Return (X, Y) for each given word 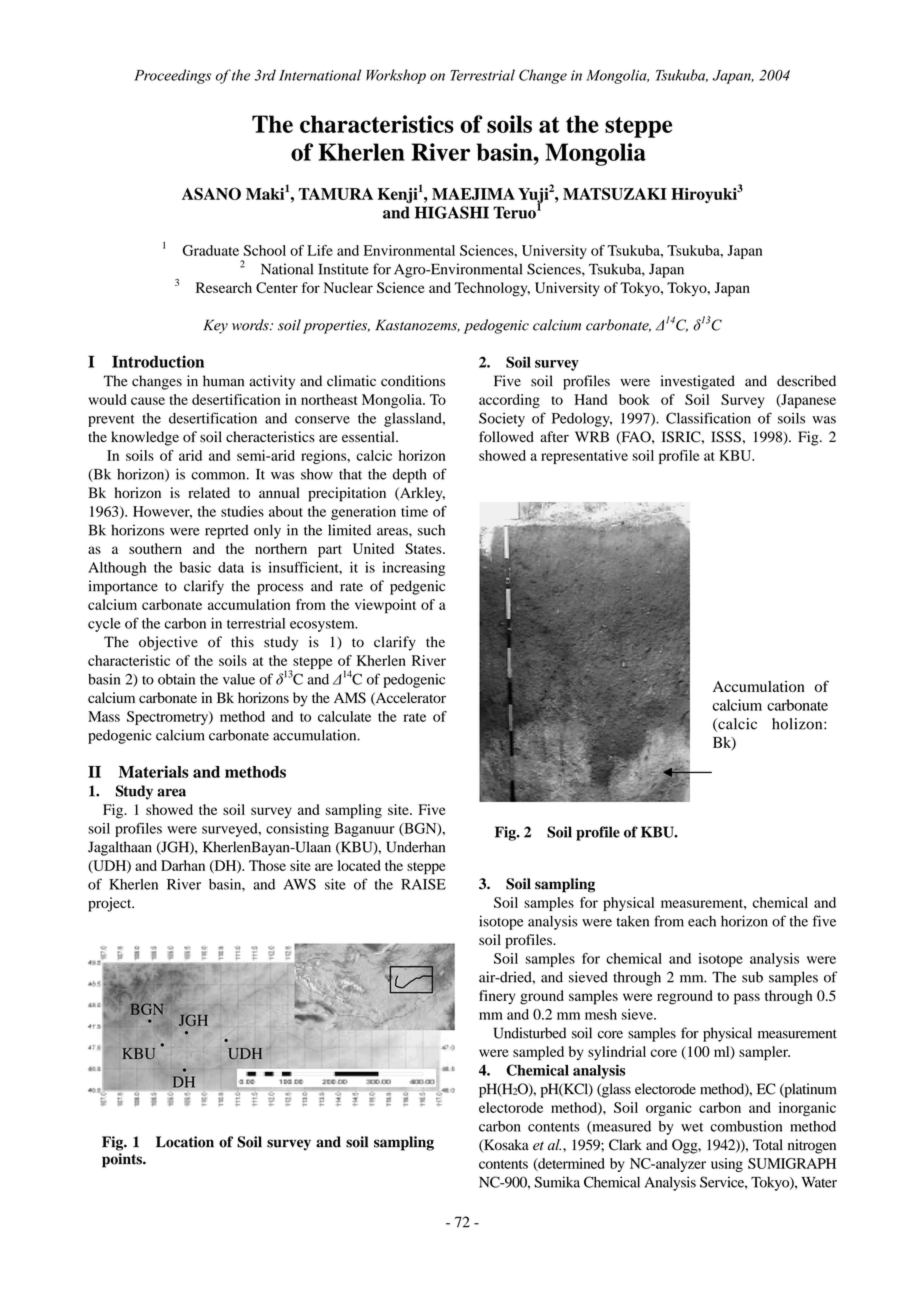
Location (185, 1142)
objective (168, 643)
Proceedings (172, 76)
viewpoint (385, 606)
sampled (538, 1053)
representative (584, 457)
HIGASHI (452, 212)
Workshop (396, 76)
